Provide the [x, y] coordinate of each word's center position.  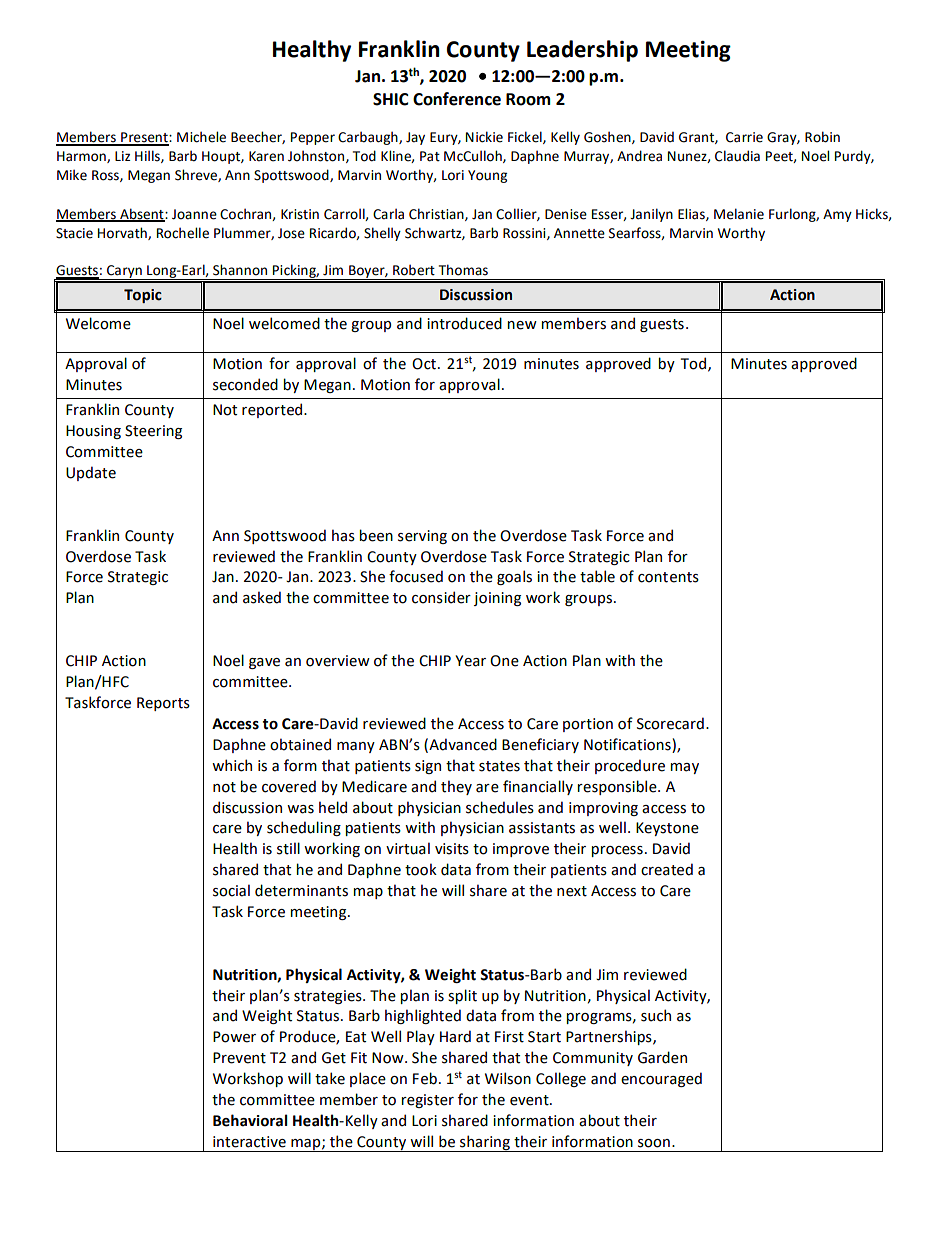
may [684, 768]
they [456, 787]
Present [144, 138]
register [427, 1101]
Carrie [744, 137]
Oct [425, 364]
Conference [457, 99]
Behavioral [250, 1120]
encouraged [661, 1079]
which [232, 765]
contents [668, 577]
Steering [153, 432]
